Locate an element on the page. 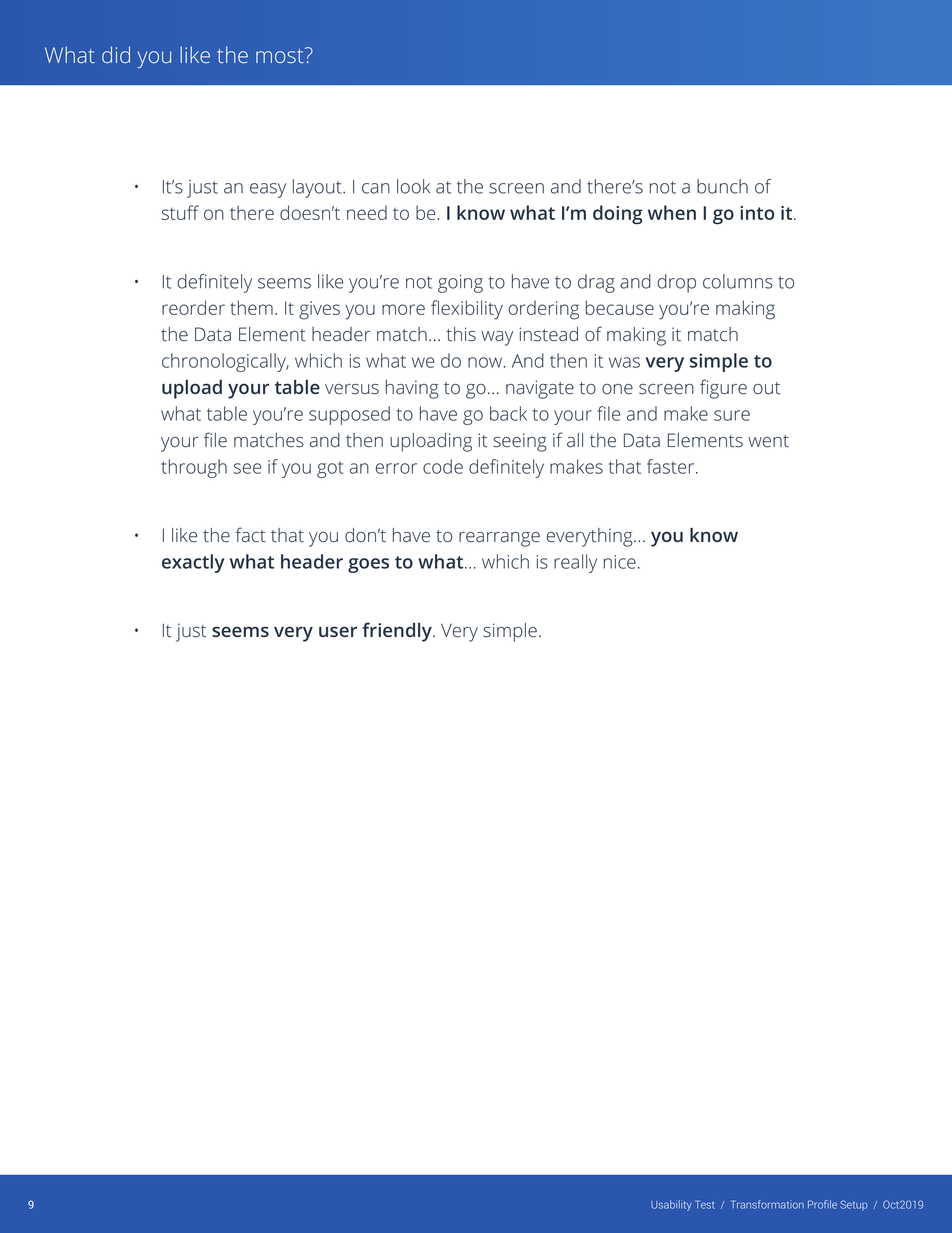  look is located at coordinates (413, 186).
